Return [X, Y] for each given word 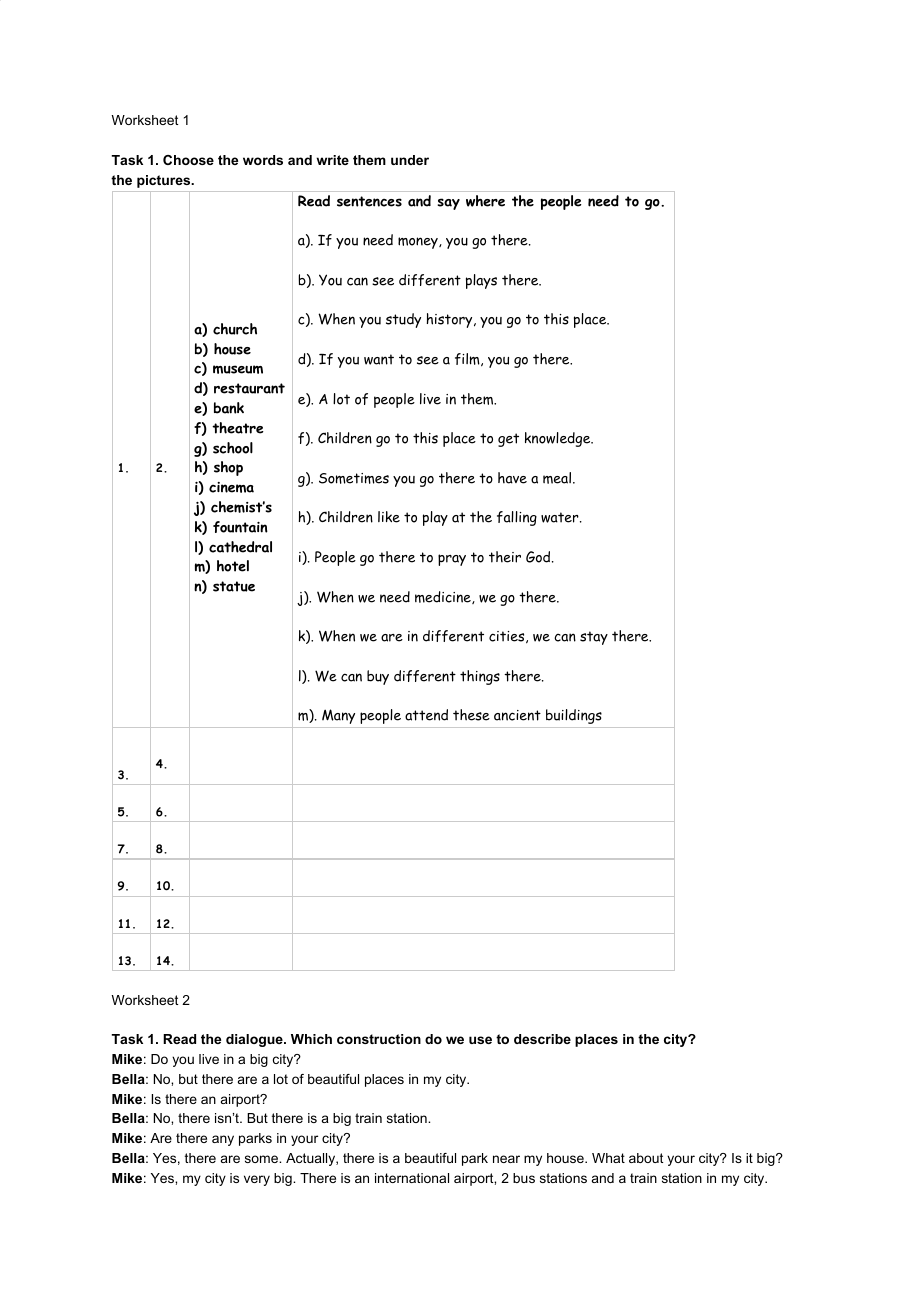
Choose [188, 160]
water [560, 517]
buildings [574, 716]
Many [338, 716]
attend [426, 715]
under [410, 160]
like [389, 517]
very [257, 1180]
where [485, 201]
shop [228, 468]
